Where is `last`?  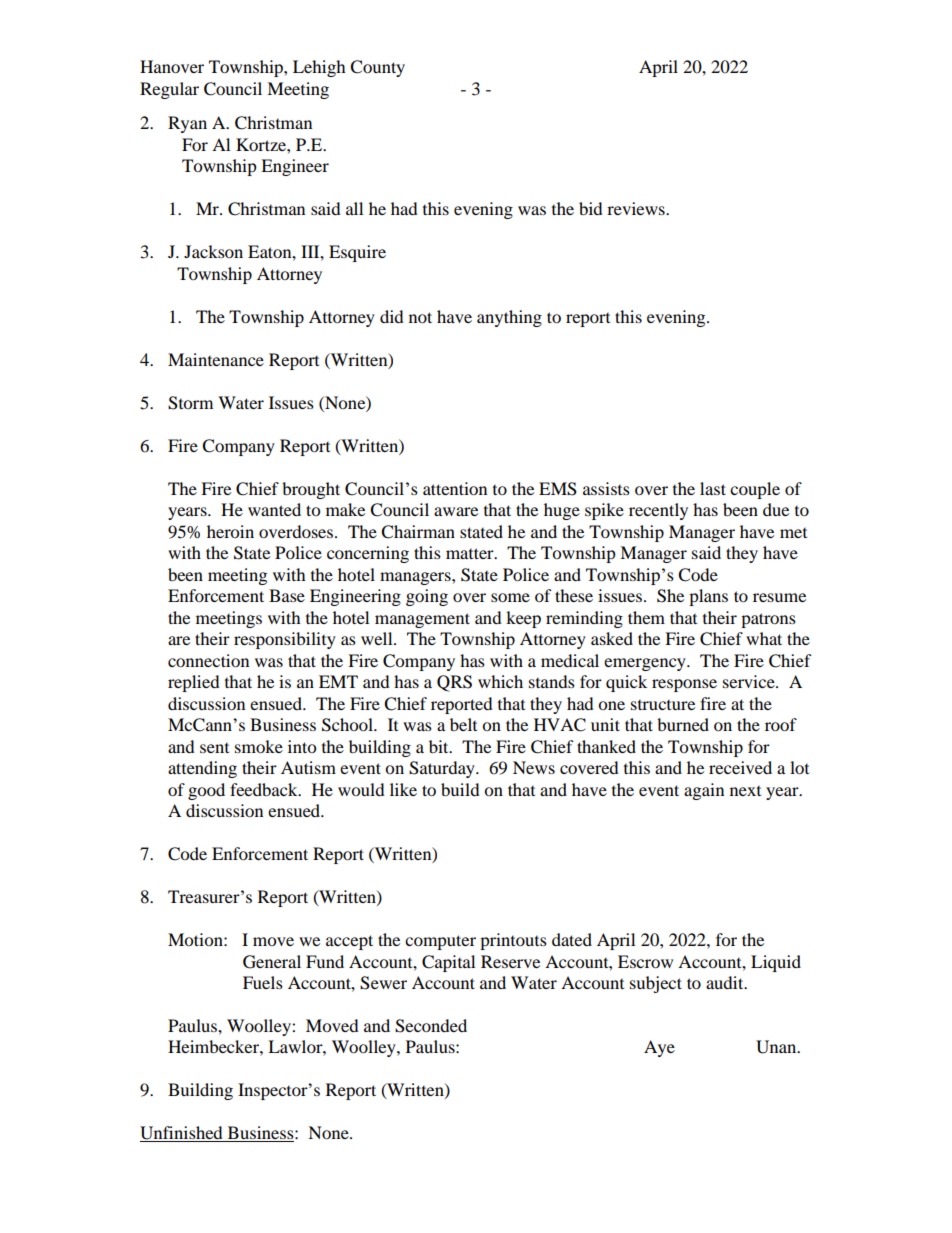
last is located at coordinates (713, 488).
